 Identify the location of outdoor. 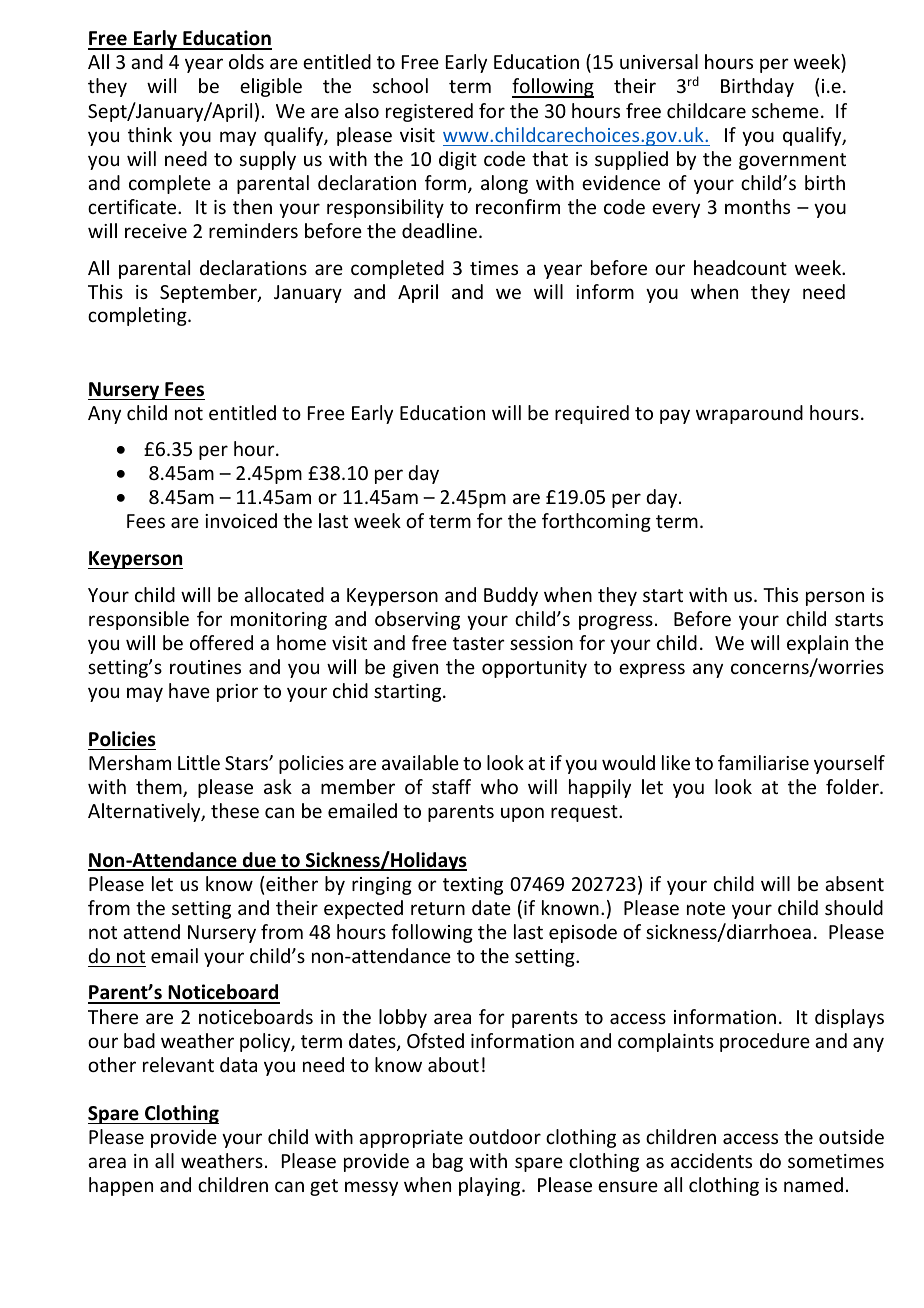
(505, 1136).
